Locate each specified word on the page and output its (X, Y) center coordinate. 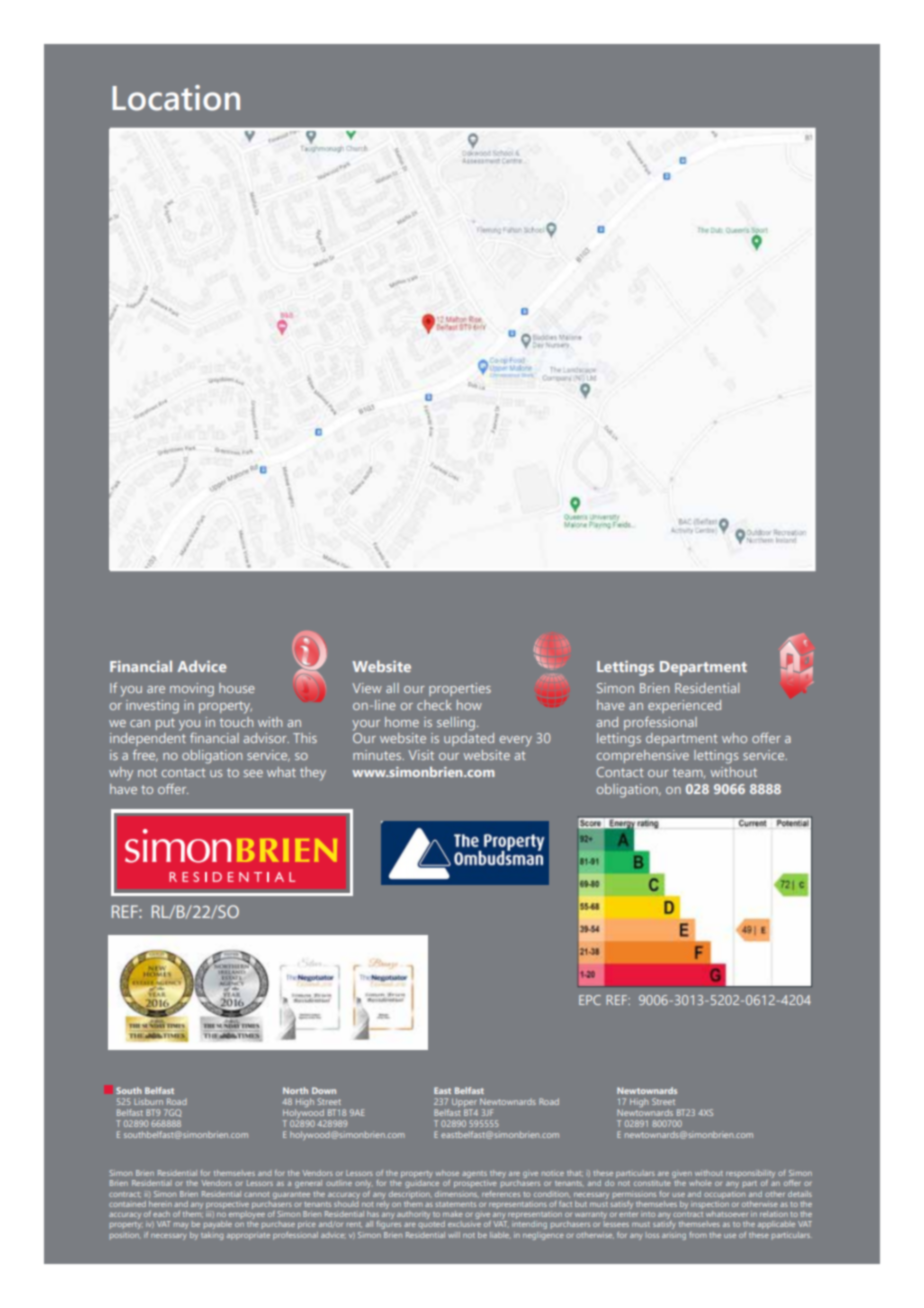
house (237, 688)
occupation (724, 1195)
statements (455, 1204)
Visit (421, 755)
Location (176, 98)
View (367, 688)
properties (460, 689)
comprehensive (643, 756)
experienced (684, 706)
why (121, 774)
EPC (590, 1000)
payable (218, 1225)
